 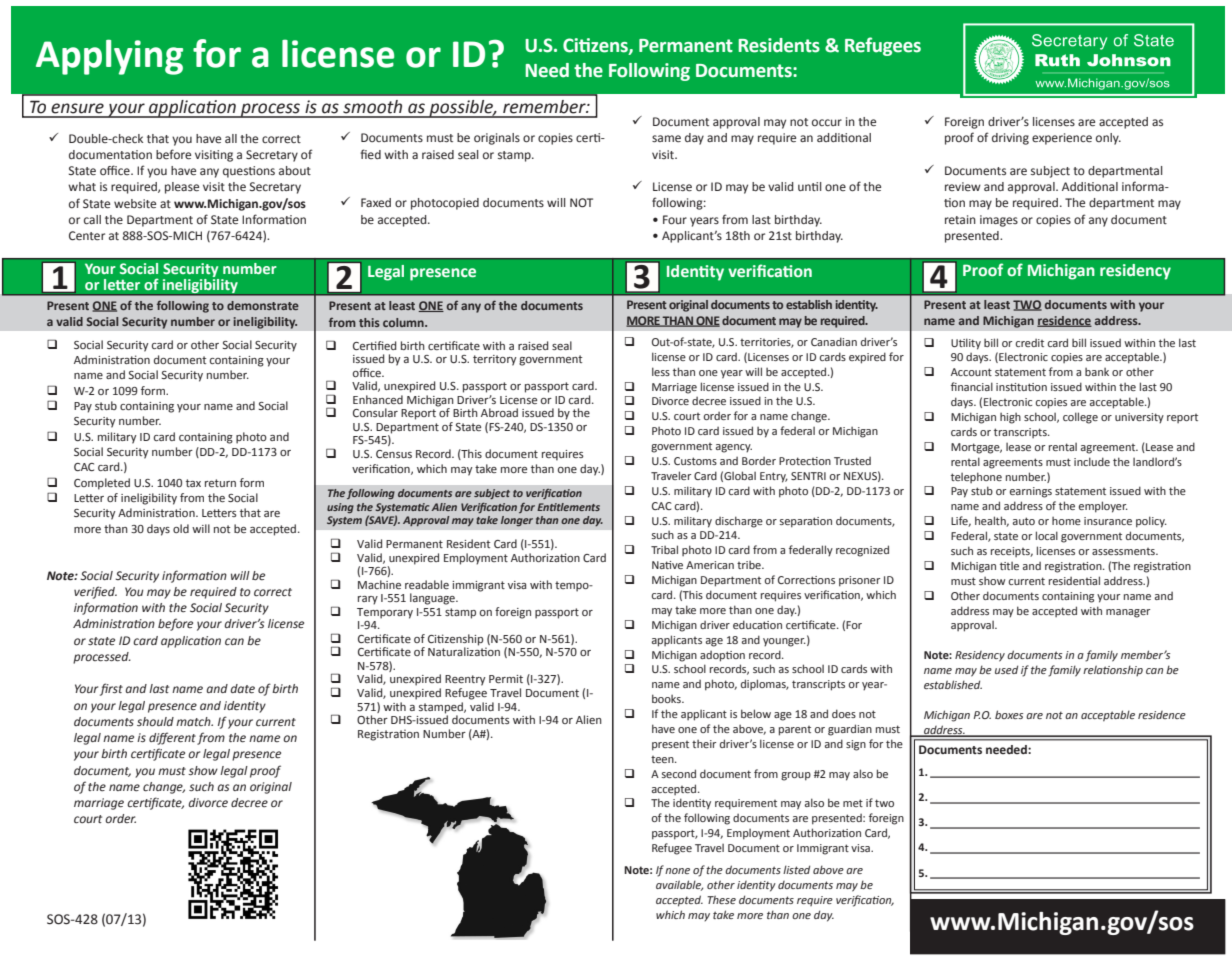 What do you see at coordinates (109, 57) in the screenshot?
I see `Applying` at bounding box center [109, 57].
